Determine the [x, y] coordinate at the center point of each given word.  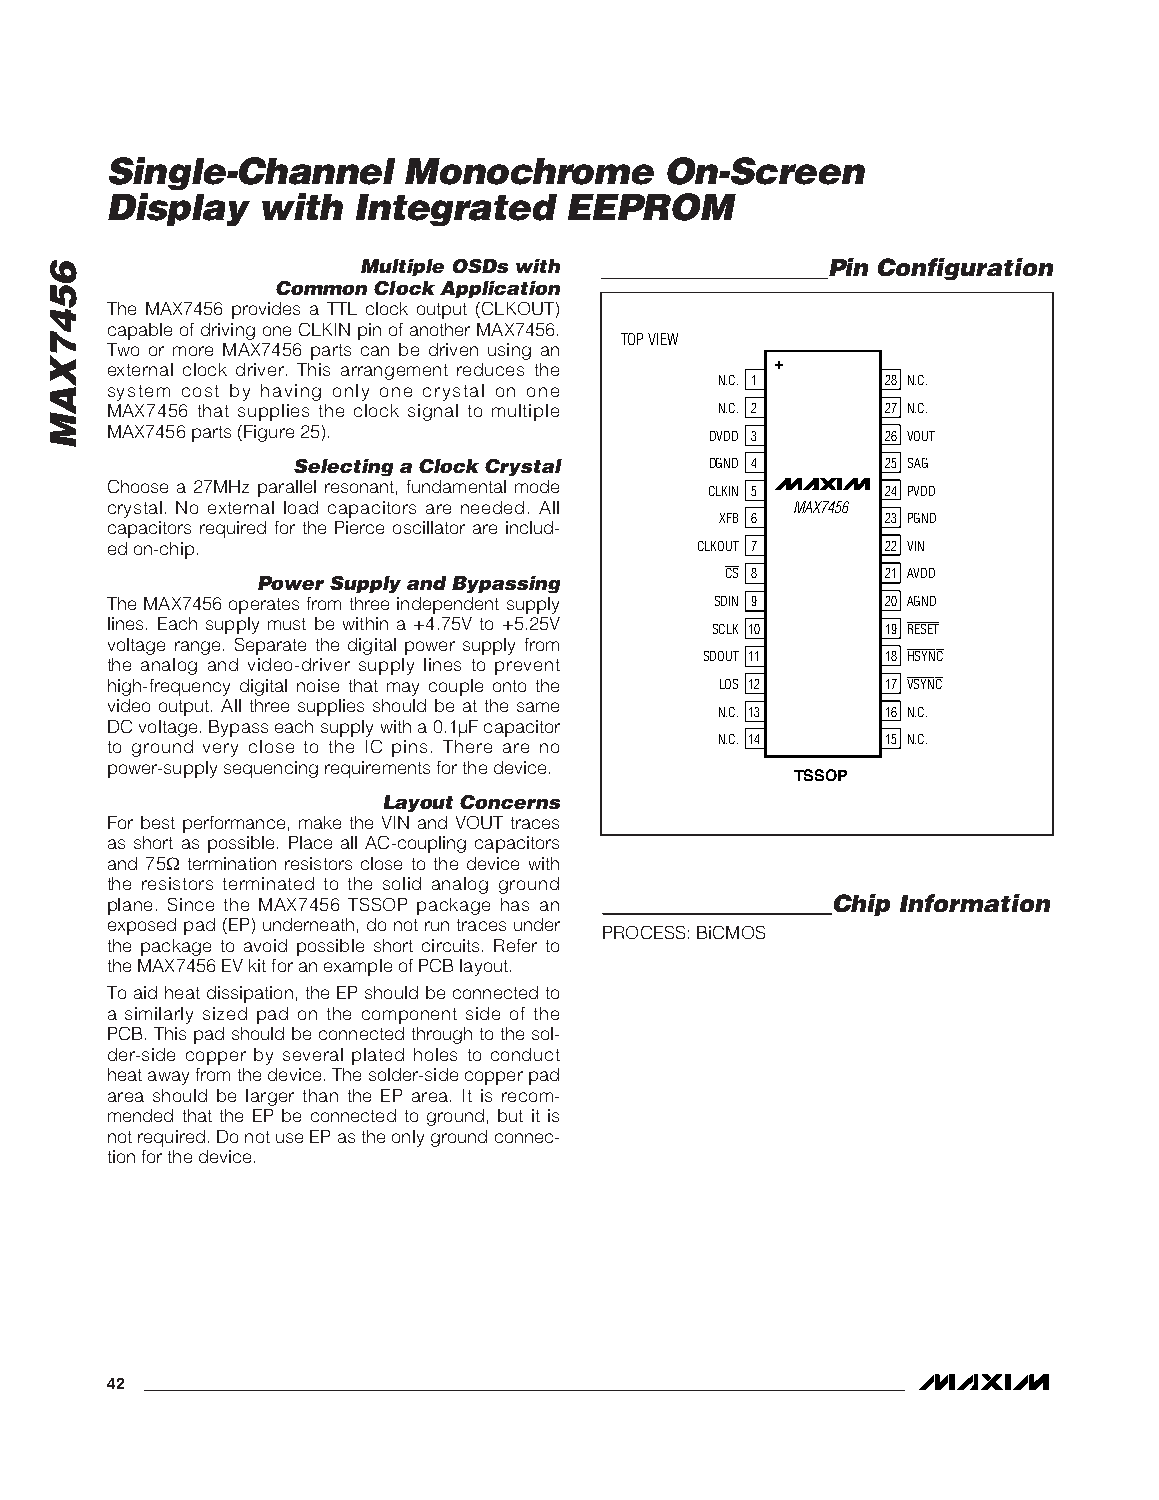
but [510, 1115]
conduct [525, 1054]
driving [228, 331]
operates [264, 606]
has [515, 904]
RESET [923, 628]
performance [234, 824]
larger [270, 1097]
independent [448, 605]
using [509, 351]
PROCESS [644, 932]
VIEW [663, 339]
